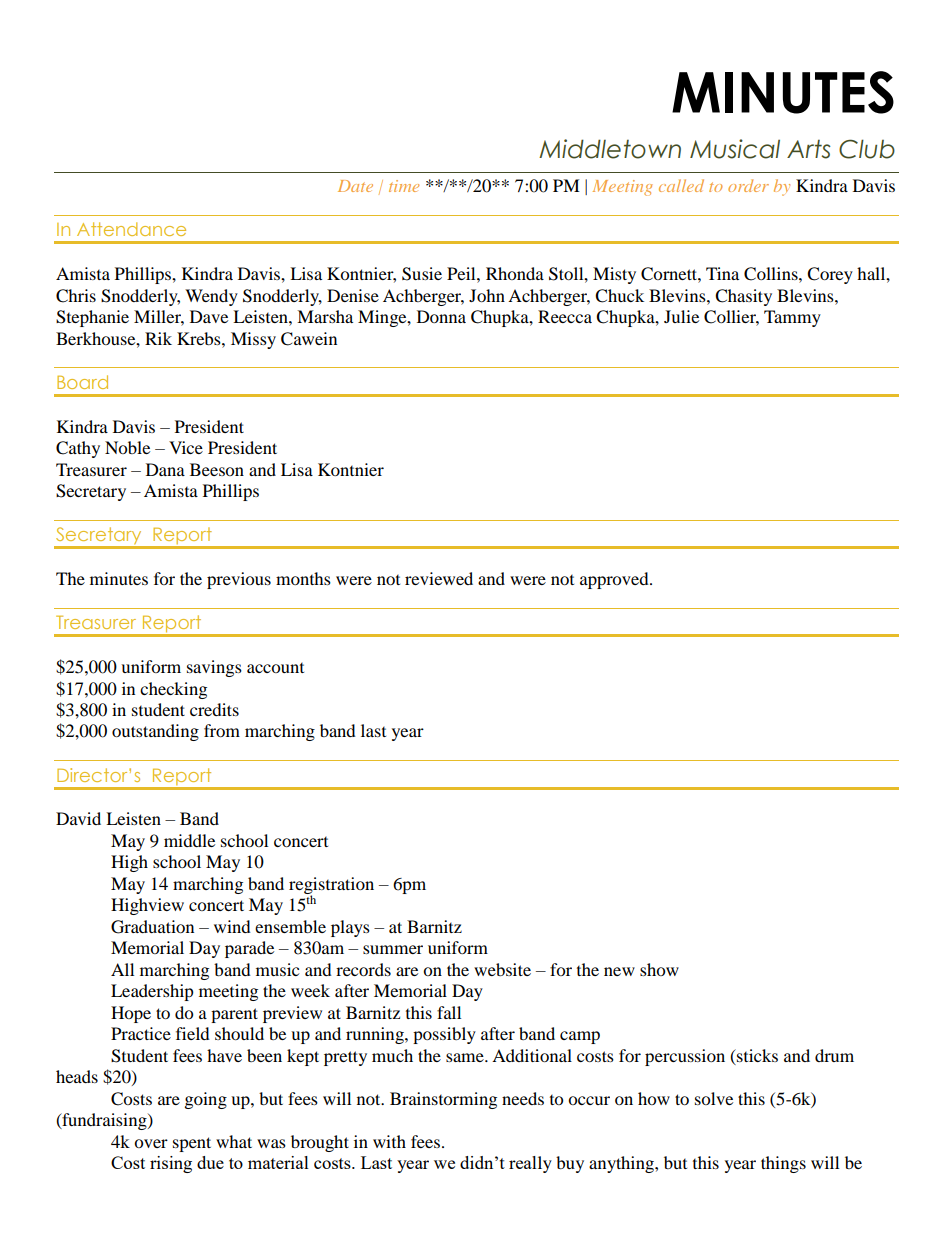 The width and height of the document is (952, 1233). Describe the element at coordinates (78, 818) in the document. I see `David` at that location.
